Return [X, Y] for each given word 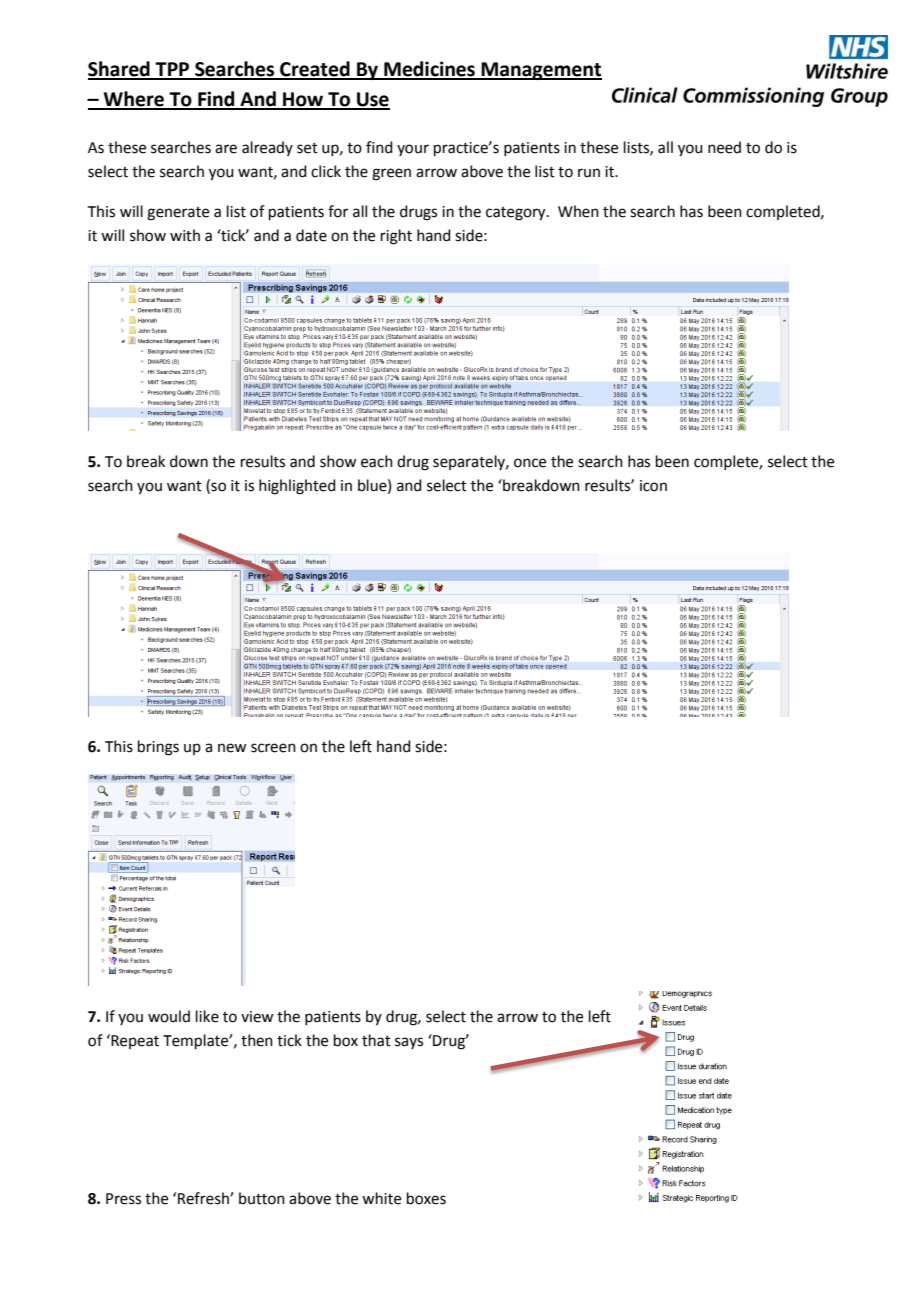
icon [653, 486]
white [381, 1198]
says [409, 1043]
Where [134, 100]
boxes [426, 1198]
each [377, 461]
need [724, 147]
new [232, 748]
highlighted [297, 487]
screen [273, 748]
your [413, 150]
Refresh [204, 1198]
